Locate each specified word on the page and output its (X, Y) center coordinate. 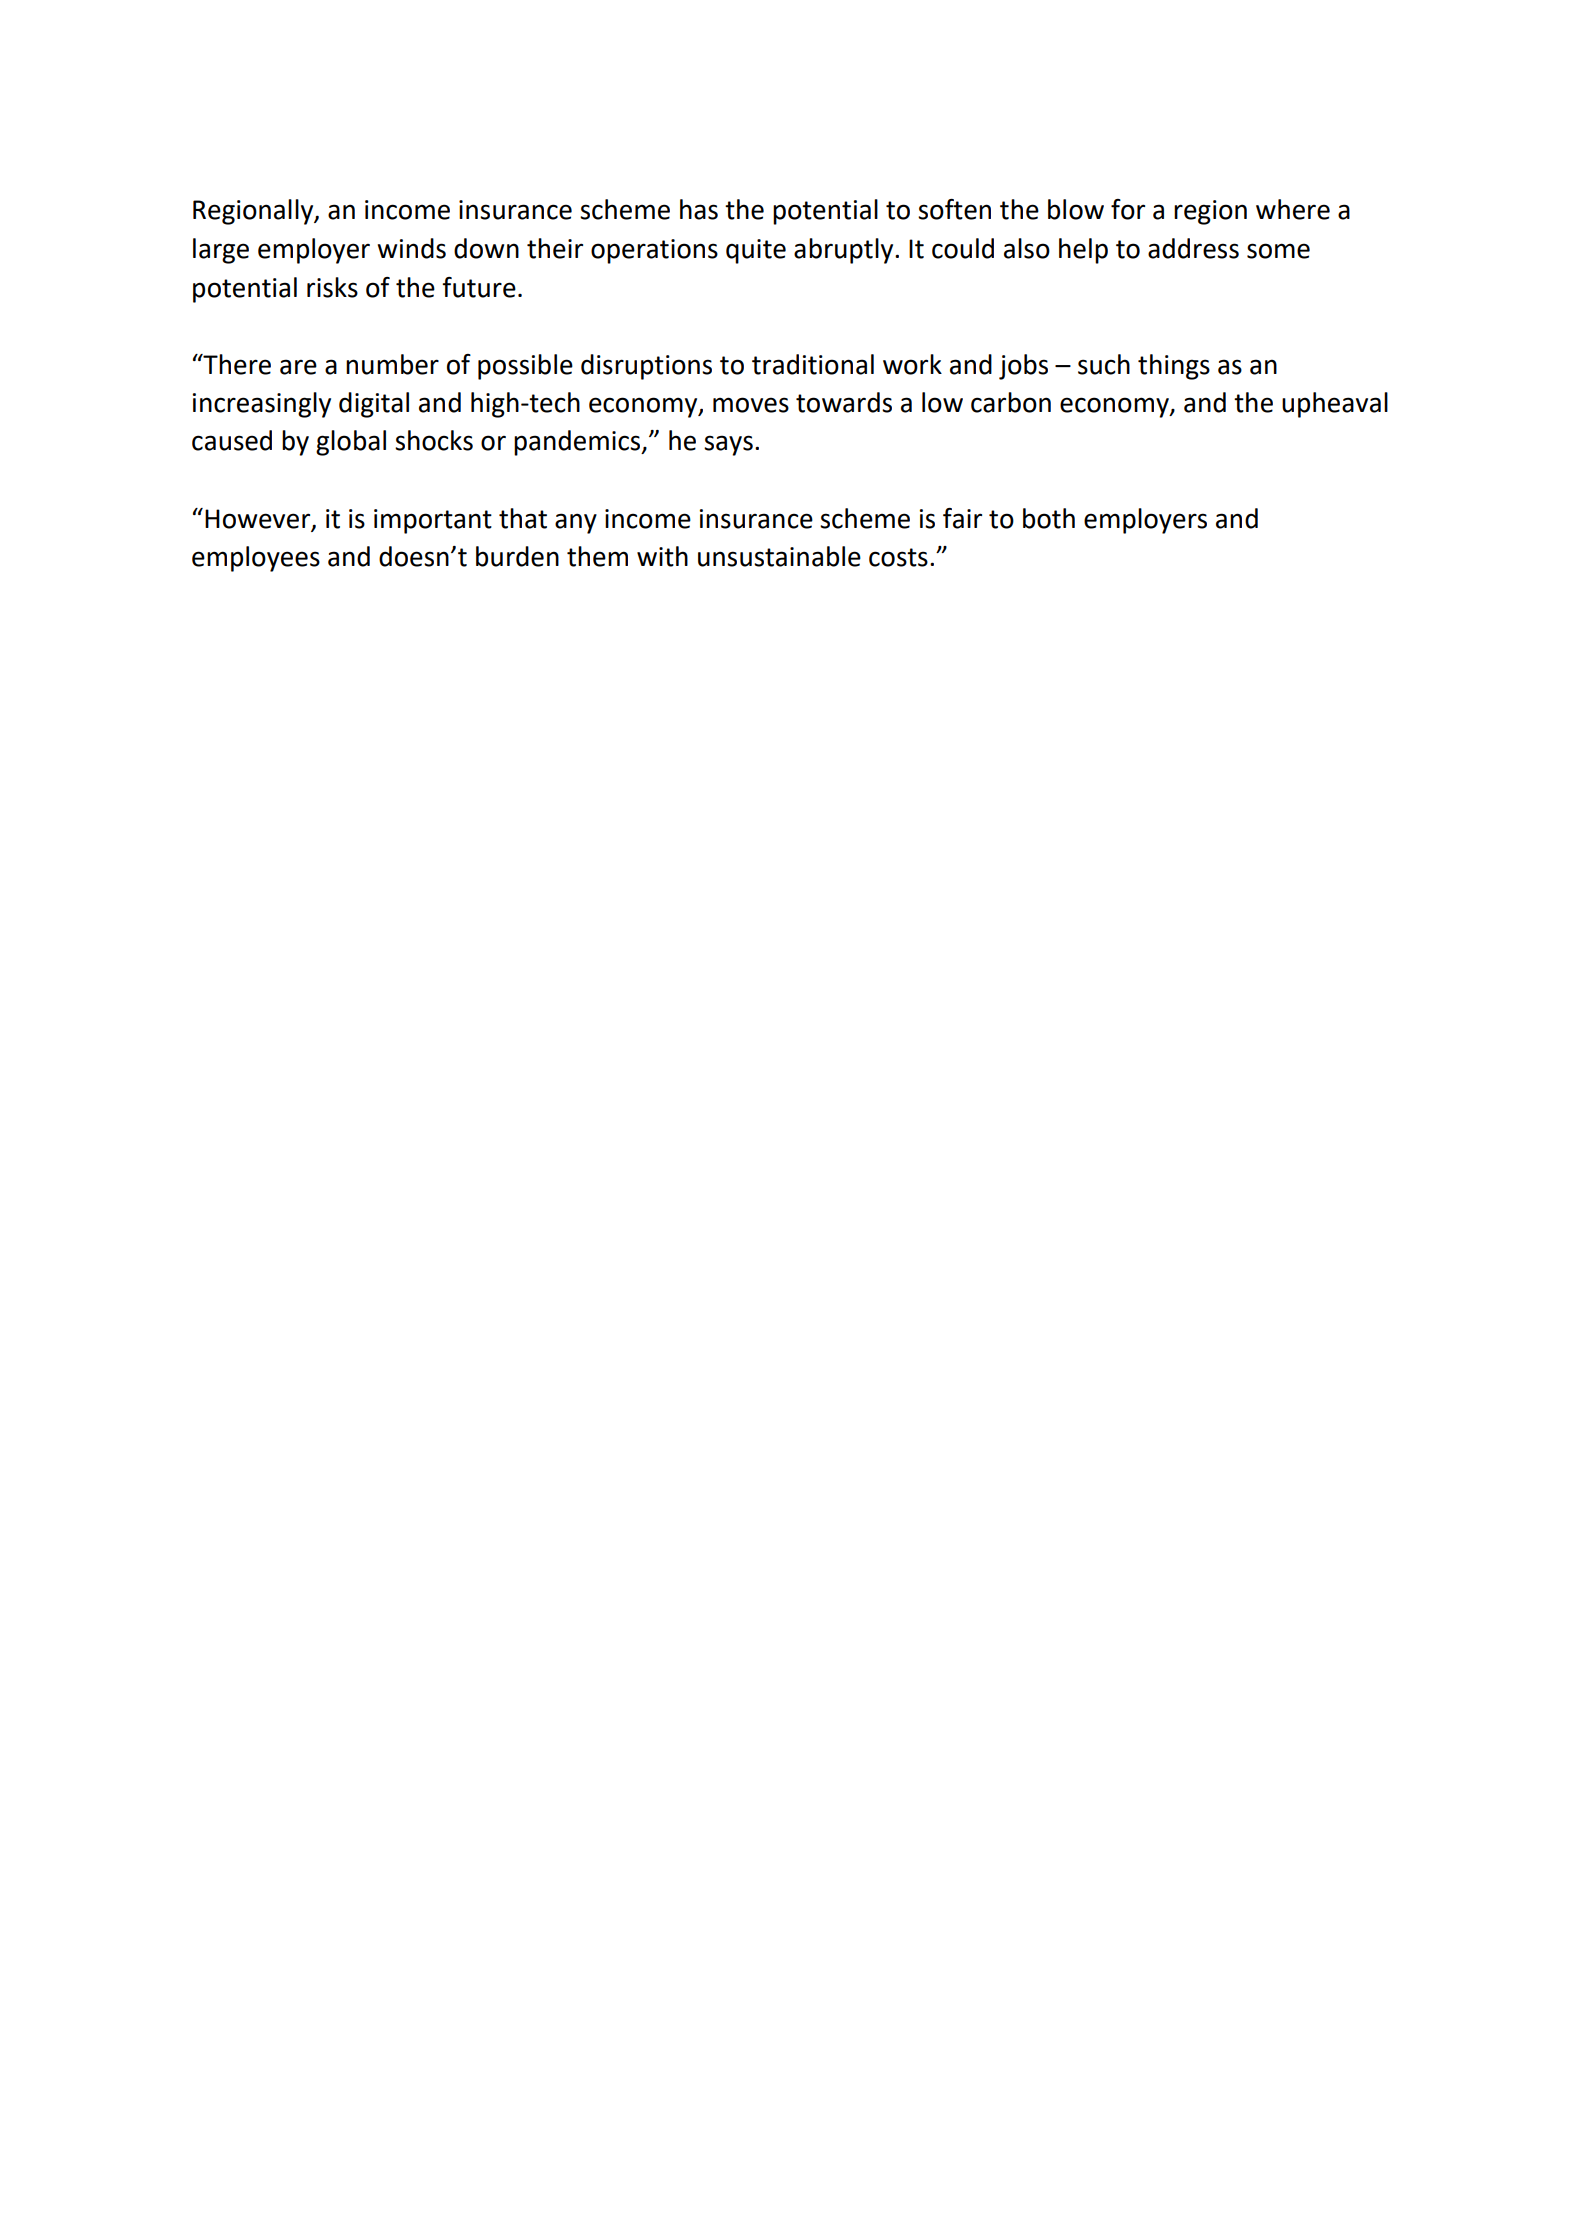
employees (256, 559)
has (699, 209)
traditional (813, 364)
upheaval (1335, 405)
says (728, 445)
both (1049, 518)
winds (411, 248)
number (392, 364)
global (351, 443)
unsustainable (779, 556)
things (1174, 367)
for (1128, 209)
